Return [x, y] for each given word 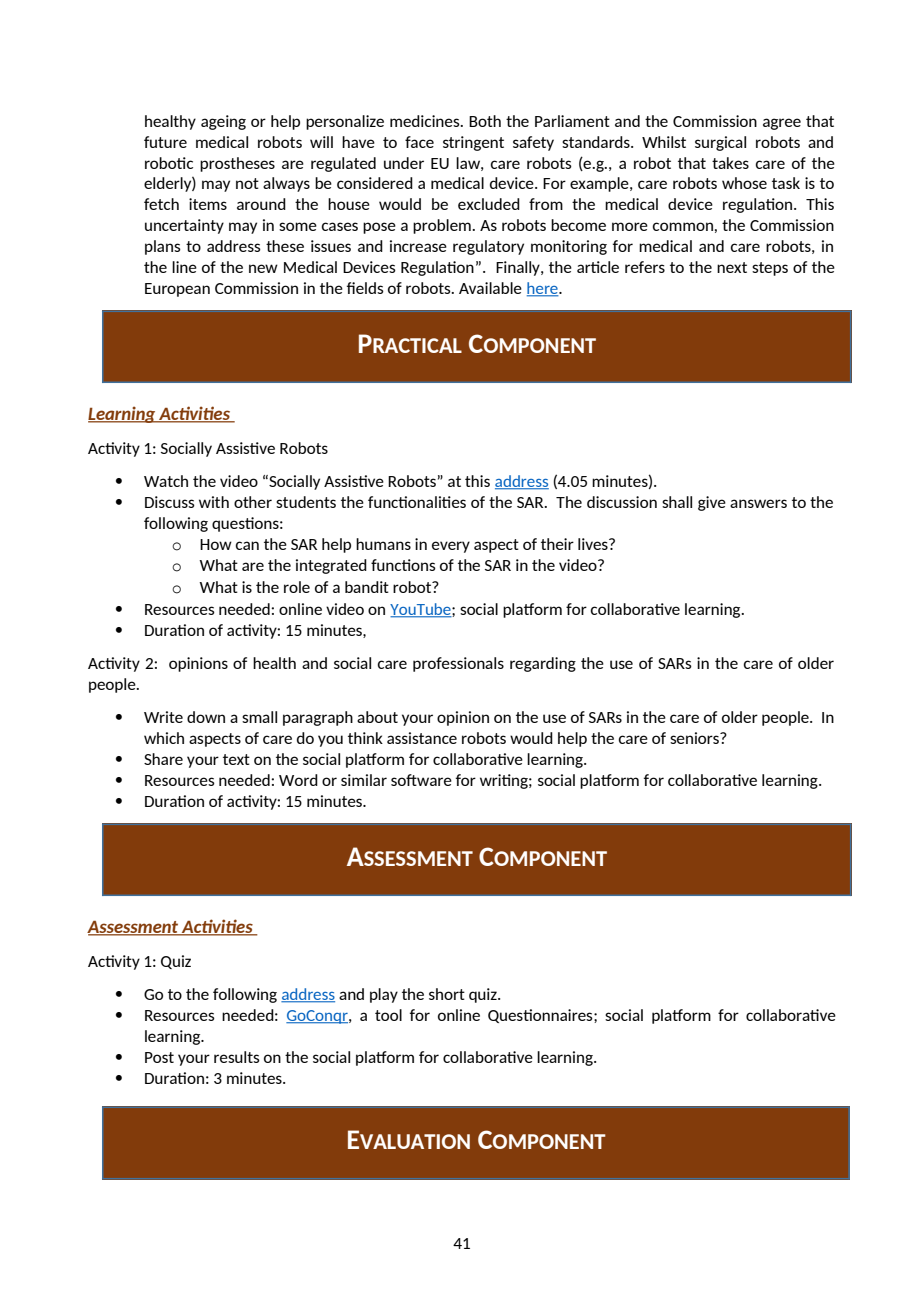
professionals [458, 664]
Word [298, 780]
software [421, 780]
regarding [543, 664]
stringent [473, 143]
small [259, 717]
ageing [223, 122]
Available [490, 288]
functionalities [417, 502]
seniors [695, 738]
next [732, 267]
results [237, 1057]
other [253, 502]
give [712, 503]
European [177, 290]
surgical [720, 143]
